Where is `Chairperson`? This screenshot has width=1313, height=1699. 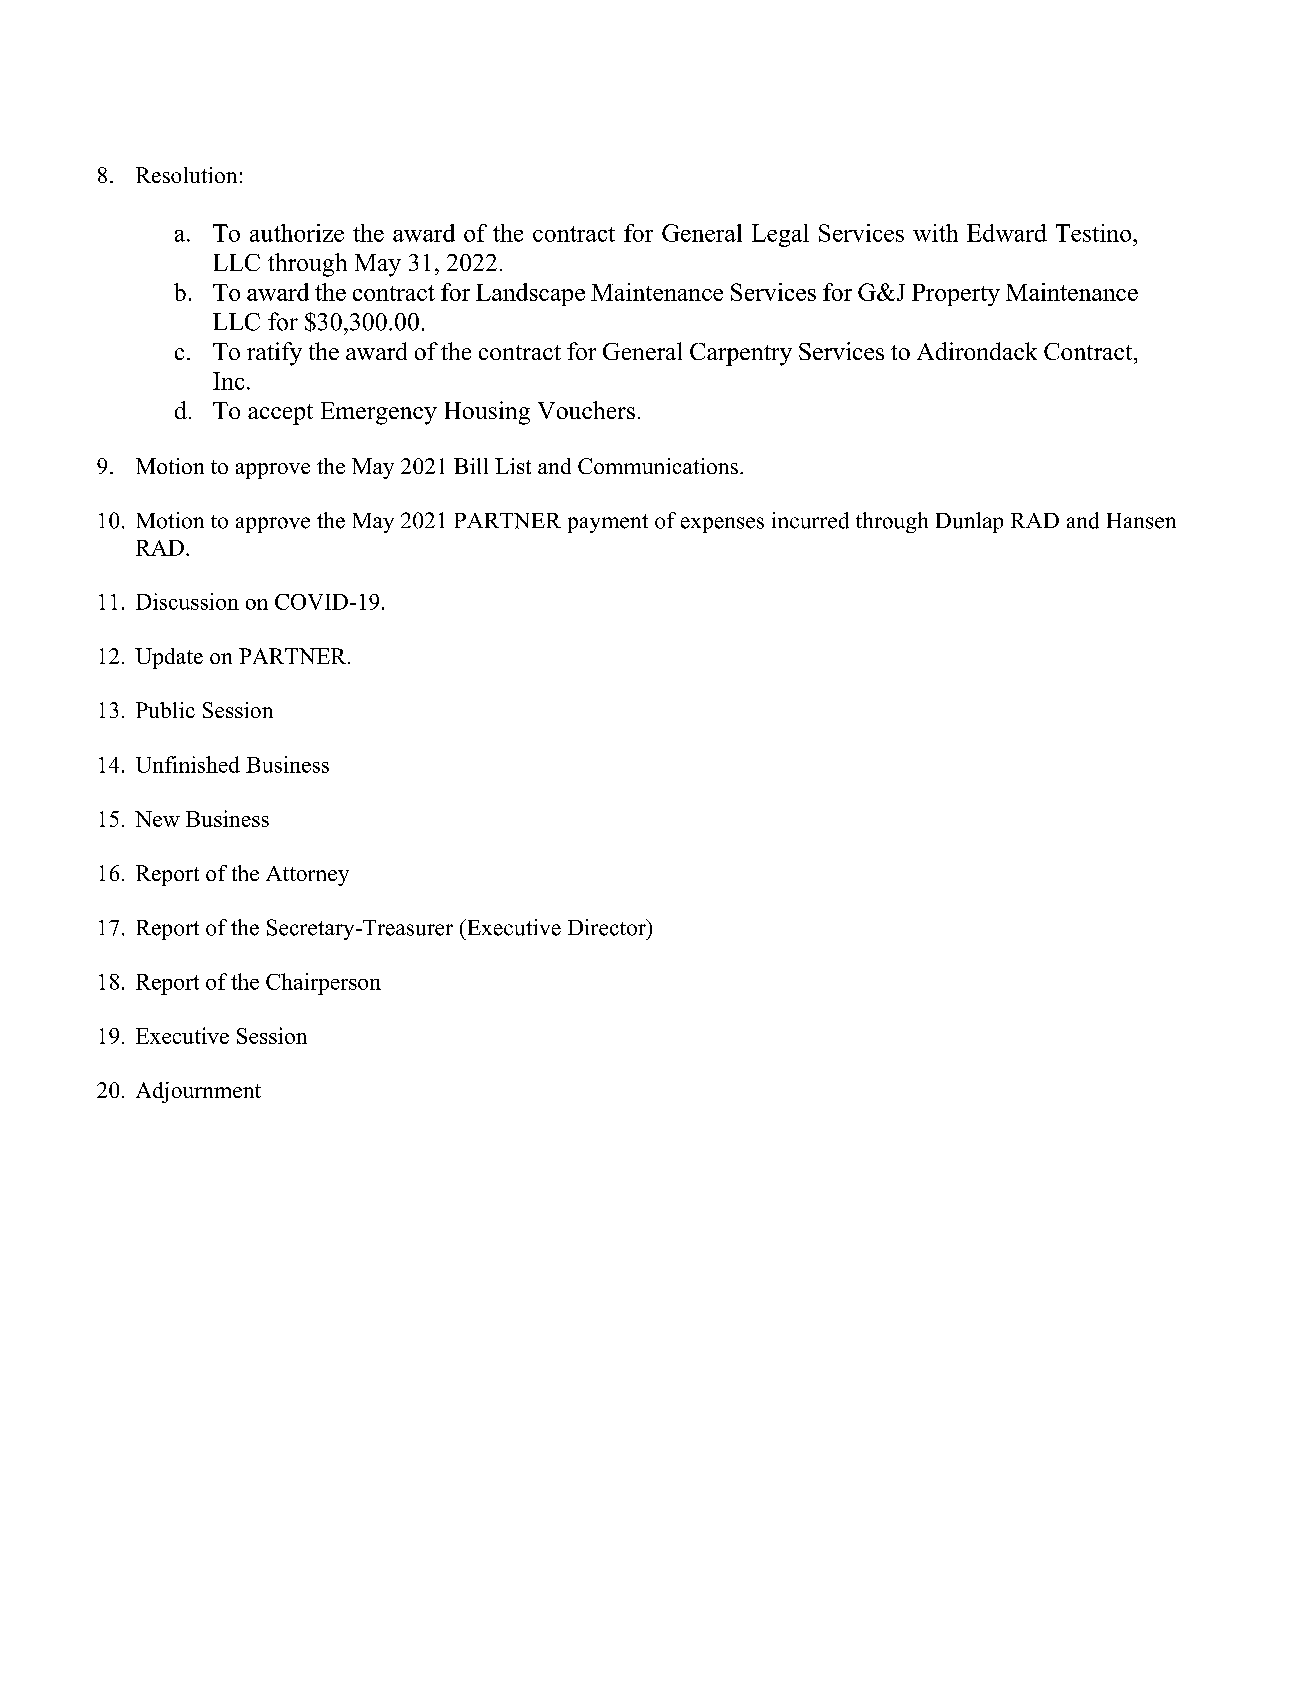
Chairperson is located at coordinates (323, 984).
